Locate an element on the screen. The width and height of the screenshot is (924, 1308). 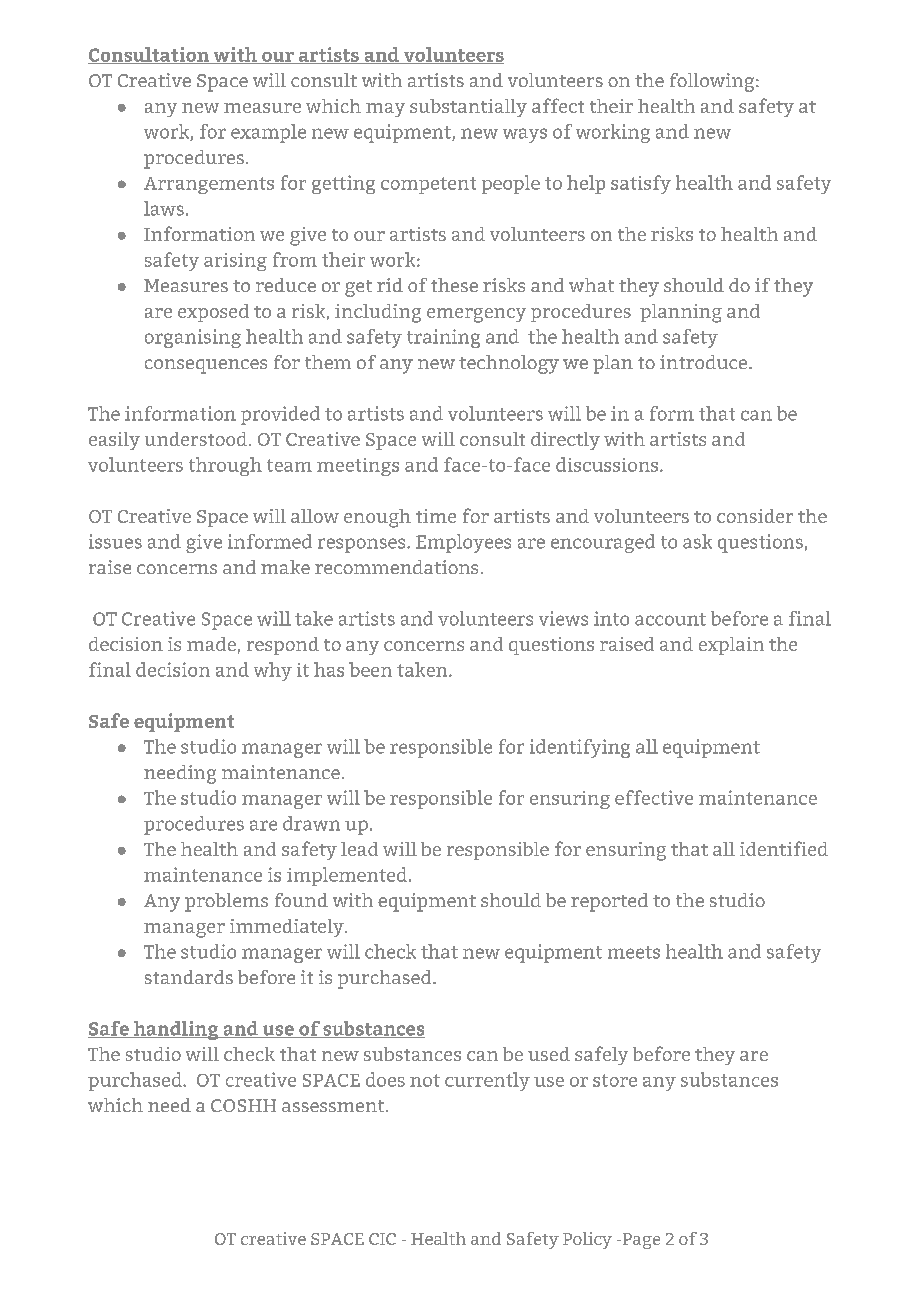
Arrangements is located at coordinates (209, 185).
